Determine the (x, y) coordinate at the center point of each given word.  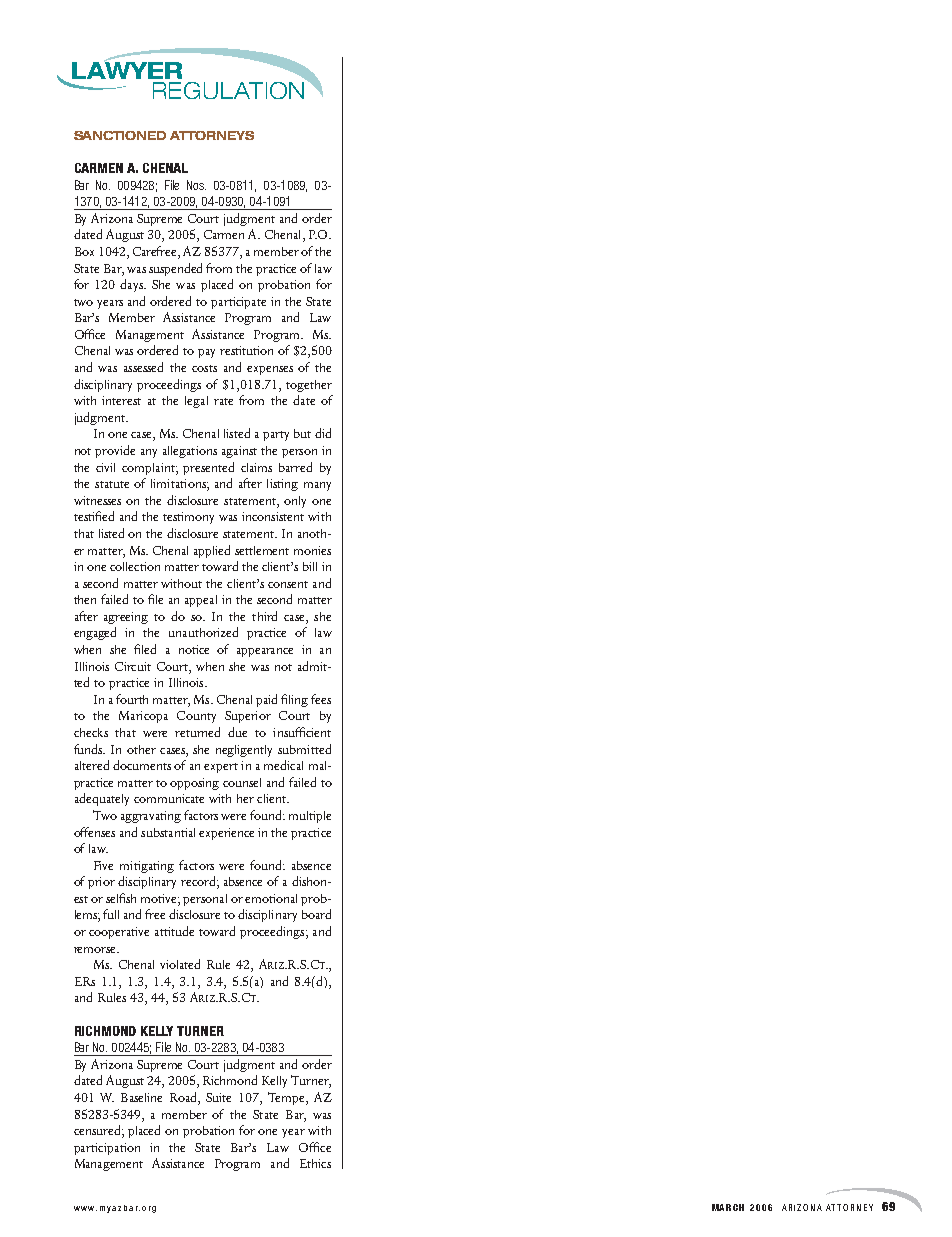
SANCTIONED (120, 135)
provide (115, 451)
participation (107, 1149)
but (302, 433)
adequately (102, 799)
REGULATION (228, 90)
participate (238, 303)
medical (283, 765)
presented (208, 468)
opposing (194, 784)
